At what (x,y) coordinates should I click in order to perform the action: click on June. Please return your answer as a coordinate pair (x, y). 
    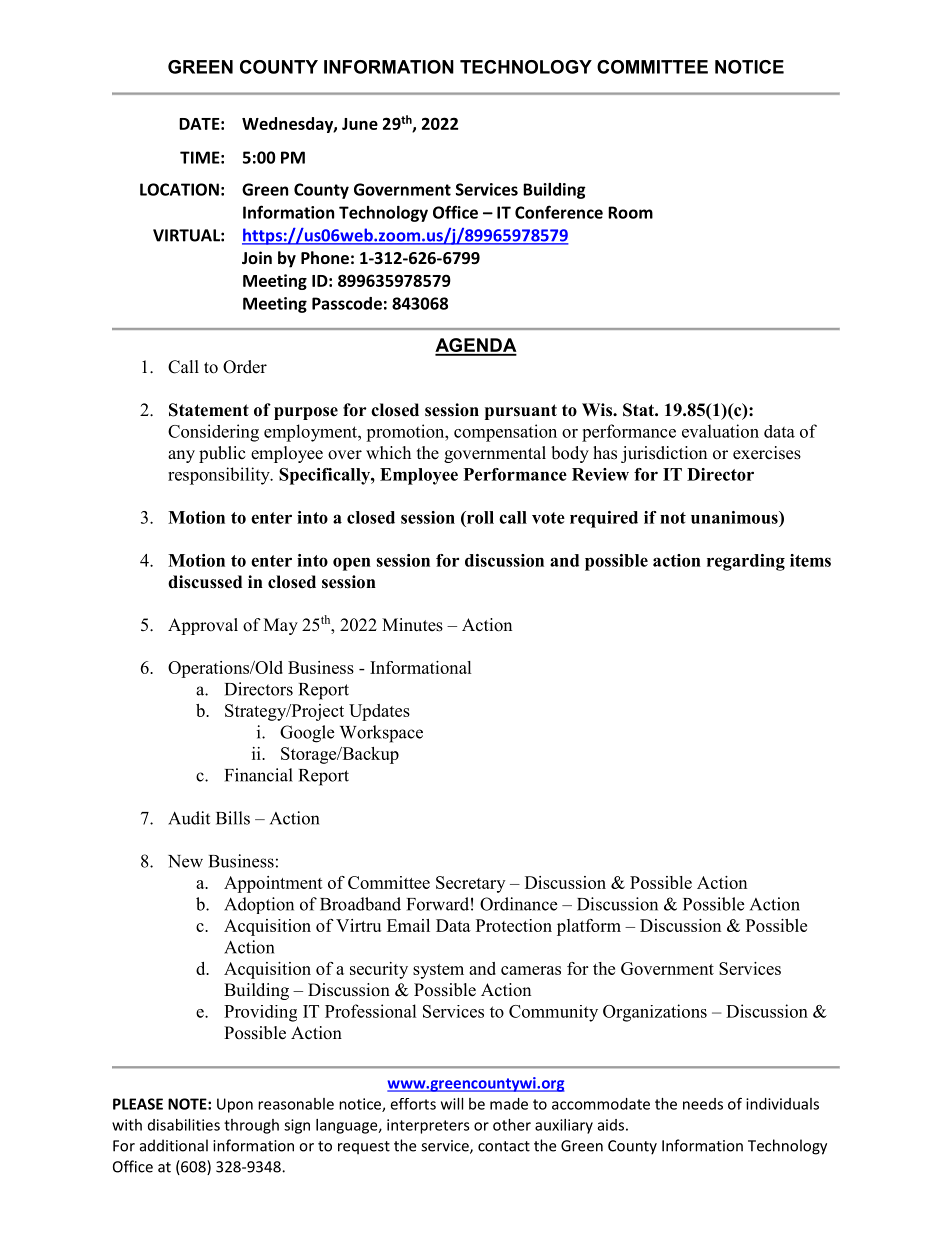
    Looking at the image, I should click on (360, 124).
